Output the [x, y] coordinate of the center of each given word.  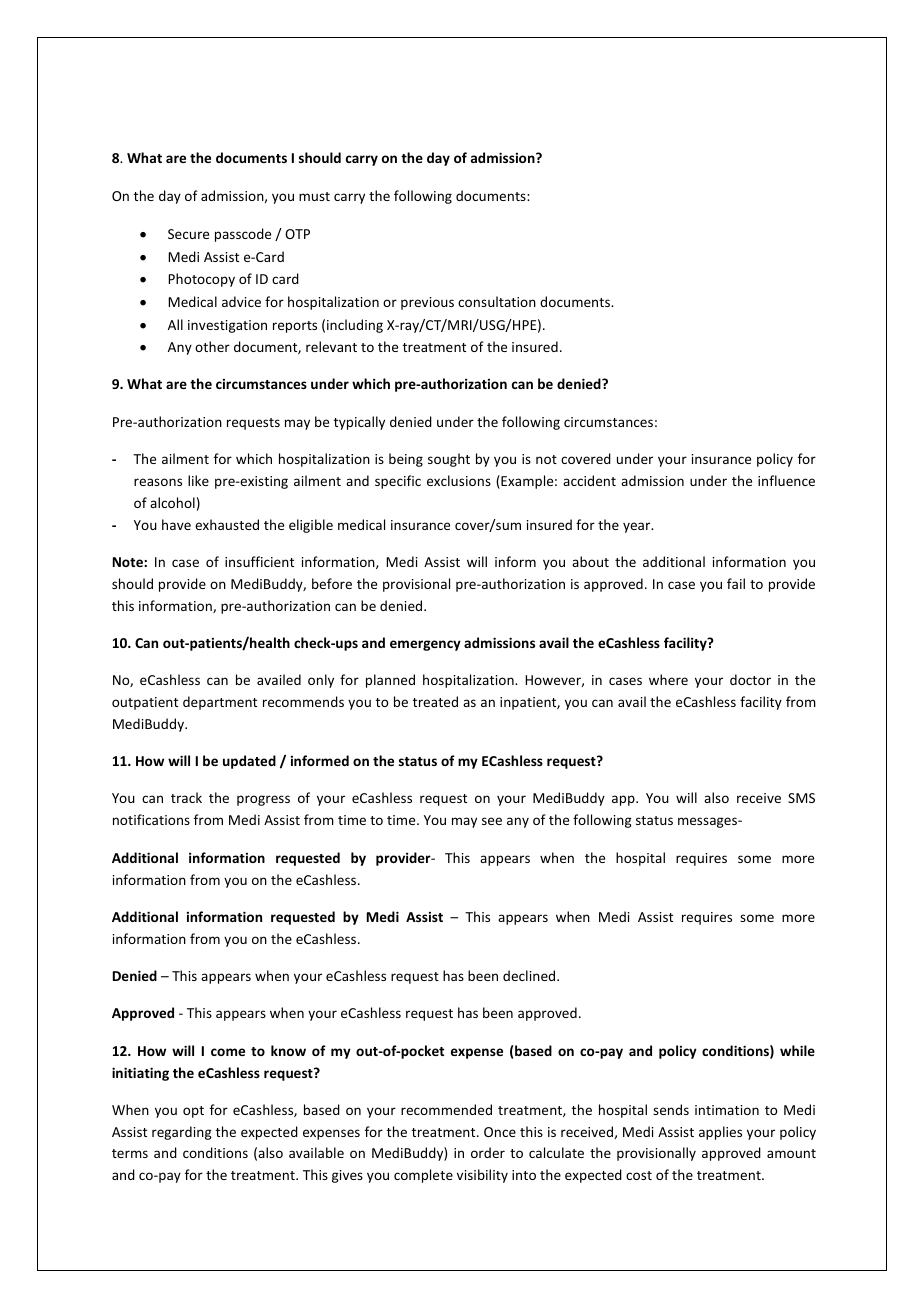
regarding [182, 1133]
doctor [750, 679]
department [220, 703]
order [488, 1152]
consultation [497, 301]
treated [435, 701]
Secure [188, 234]
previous [427, 303]
